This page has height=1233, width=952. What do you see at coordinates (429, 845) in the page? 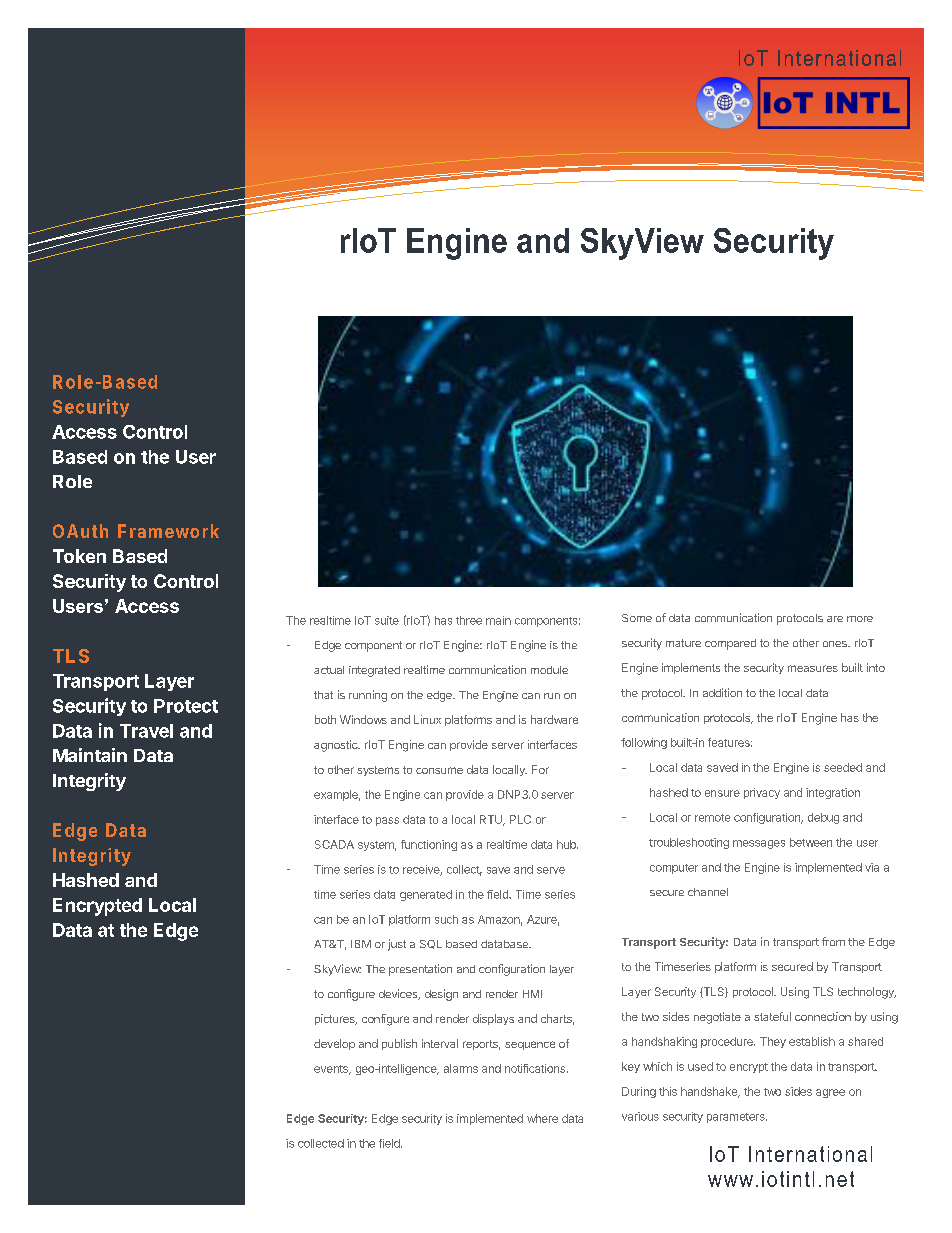
I see `functioning` at bounding box center [429, 845].
